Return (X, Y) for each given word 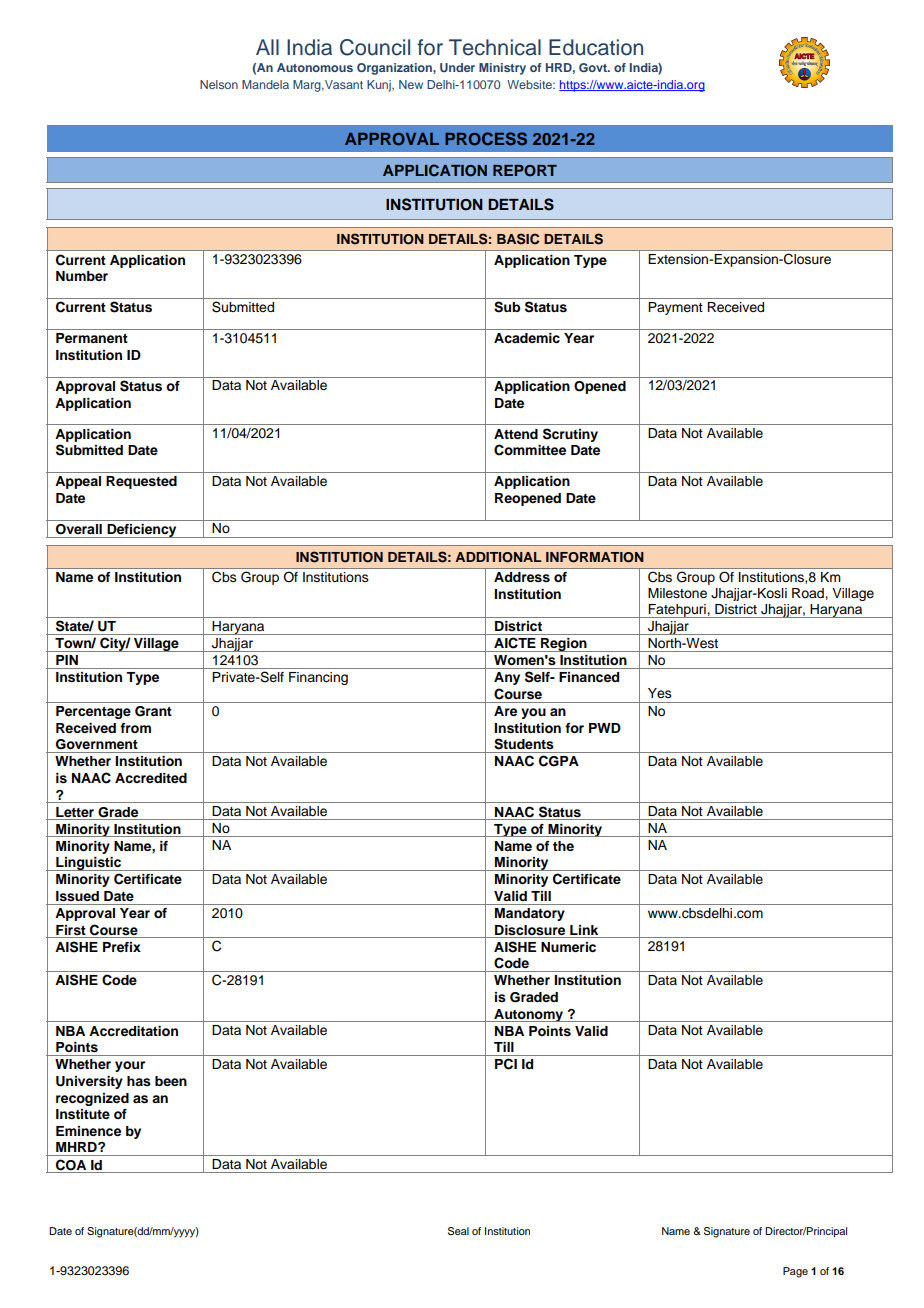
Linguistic (88, 864)
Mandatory (530, 914)
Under (457, 67)
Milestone (677, 593)
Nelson (219, 84)
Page (795, 1272)
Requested (141, 482)
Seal (458, 1231)
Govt (594, 67)
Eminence (88, 1131)
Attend (516, 434)
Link (584, 930)
